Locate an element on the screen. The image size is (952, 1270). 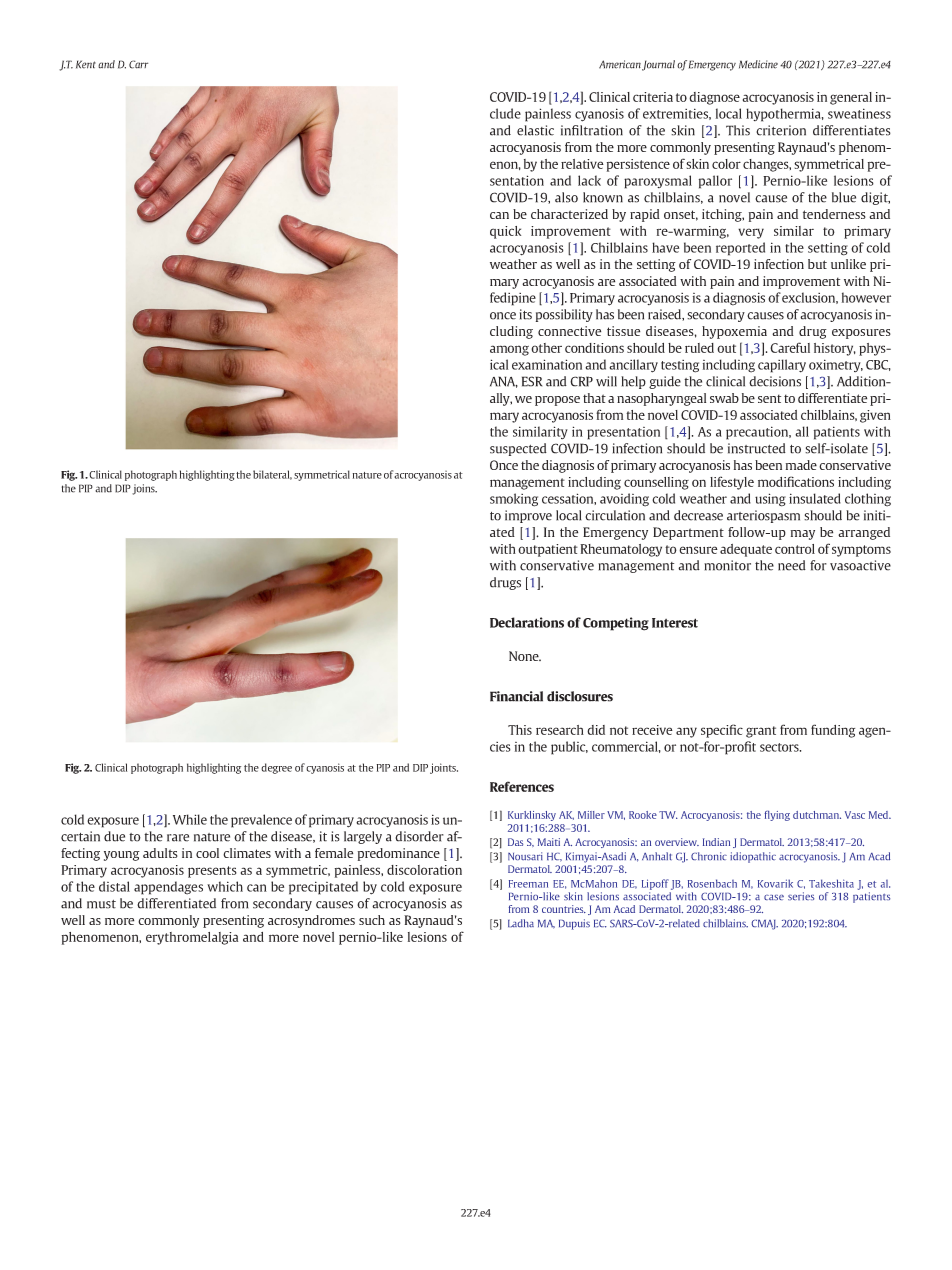
decisions is located at coordinates (775, 381).
